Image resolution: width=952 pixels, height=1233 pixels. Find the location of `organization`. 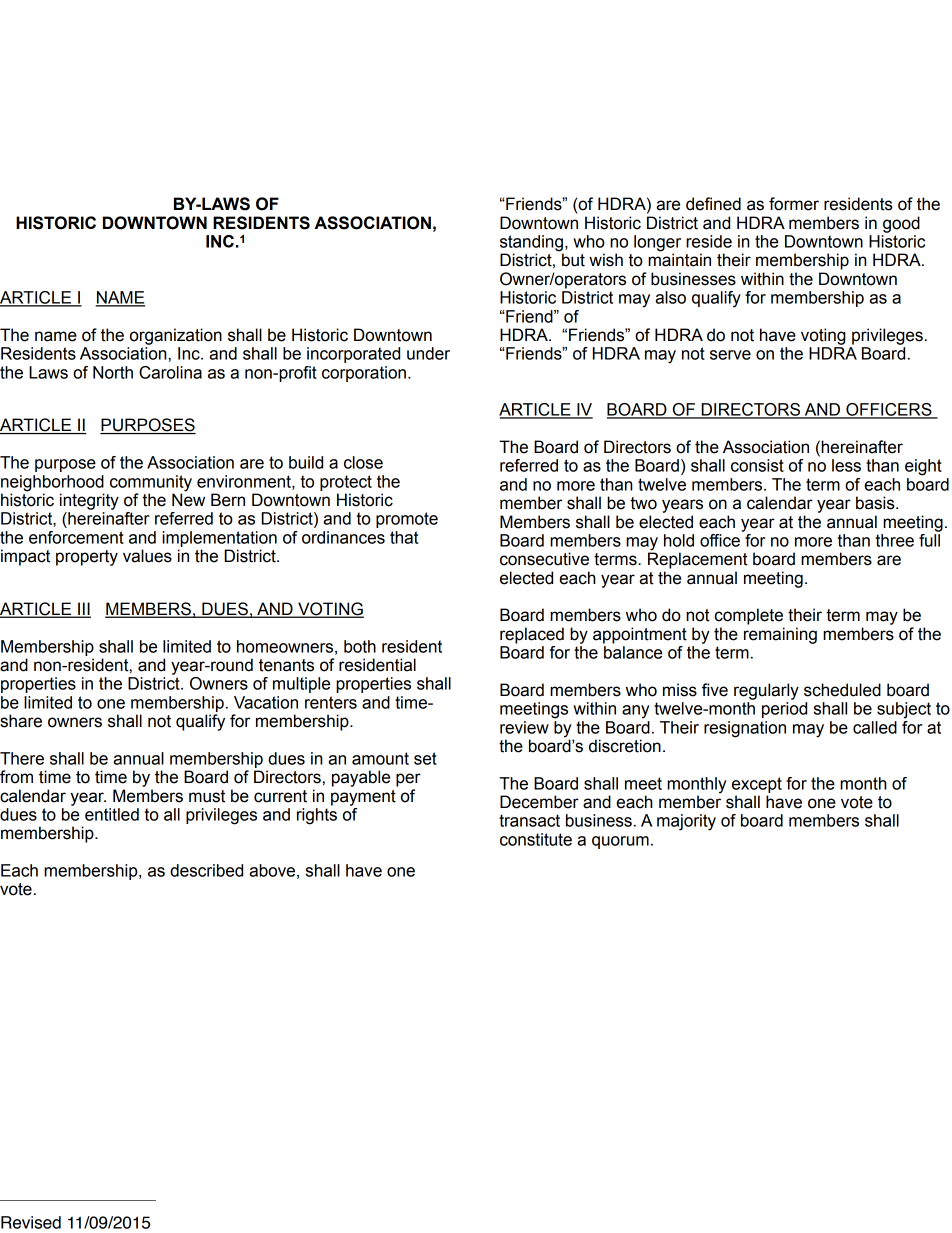

organization is located at coordinates (176, 336).
